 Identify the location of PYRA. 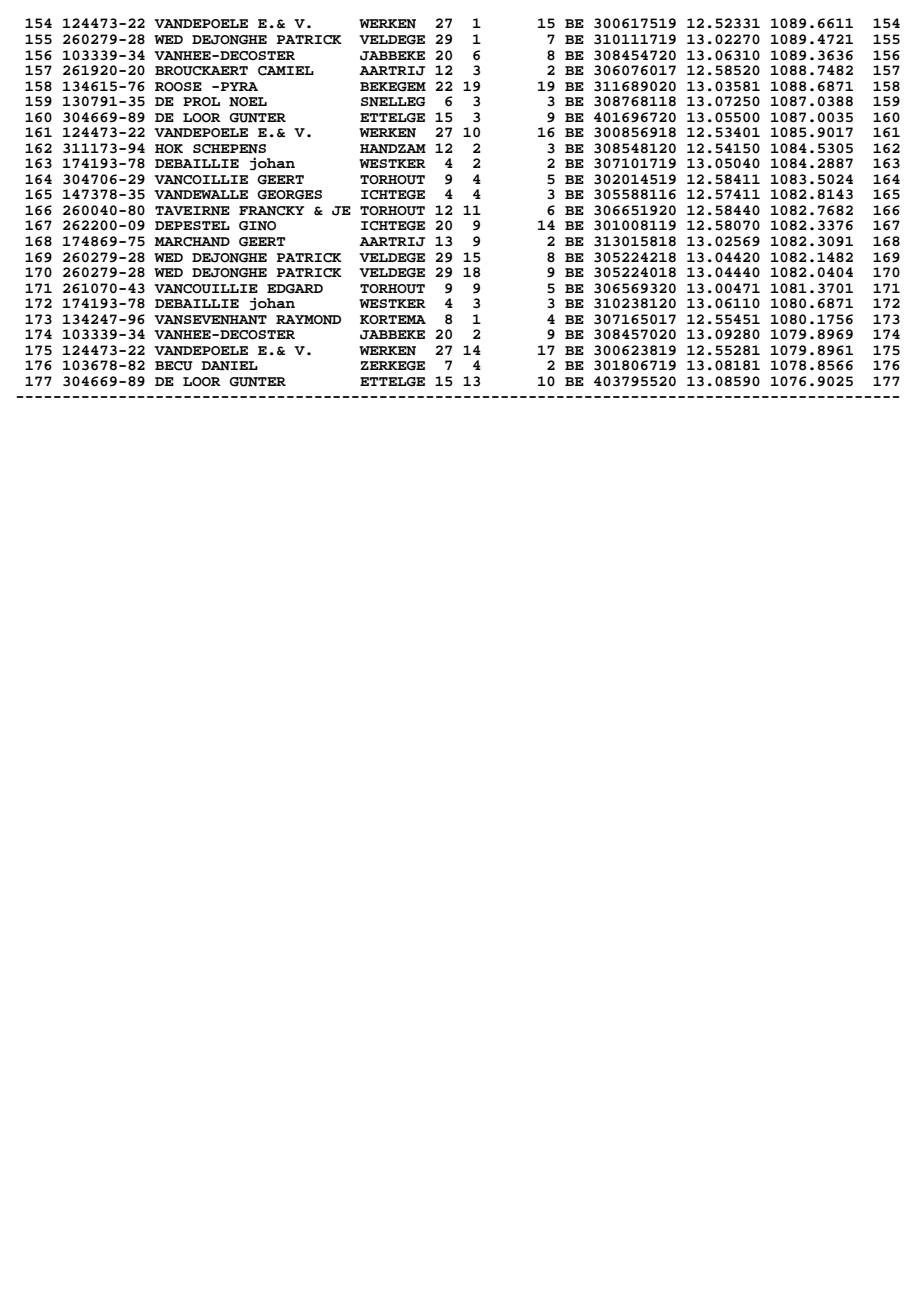
(239, 86).
